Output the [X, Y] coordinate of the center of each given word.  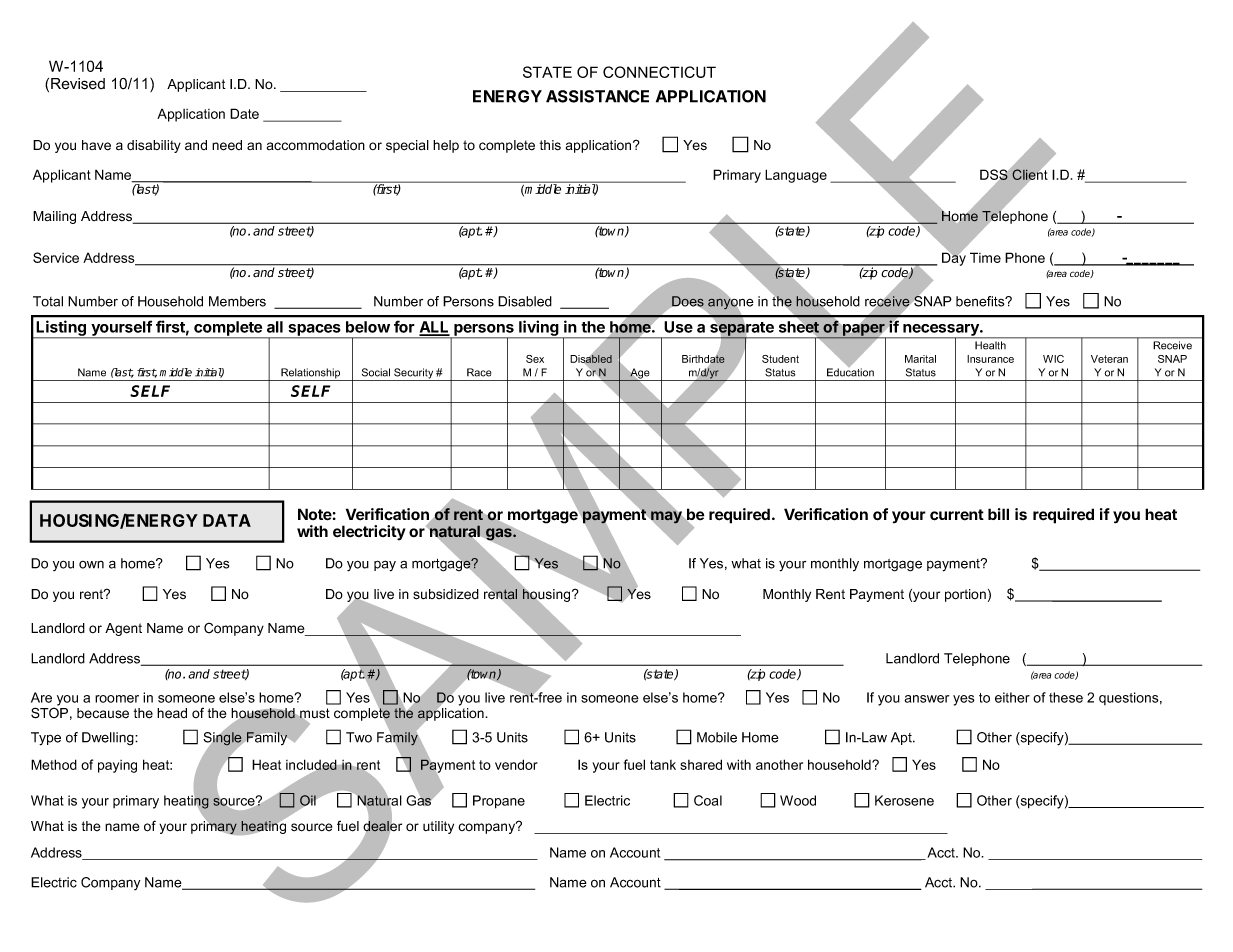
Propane [499, 802]
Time [985, 257]
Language [796, 176]
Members [237, 301]
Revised [78, 84]
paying [117, 766]
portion [965, 595]
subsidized [446, 594]
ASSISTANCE [597, 96]
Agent [123, 629]
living [539, 329]
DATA [227, 520]
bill [998, 514]
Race [479, 372]
